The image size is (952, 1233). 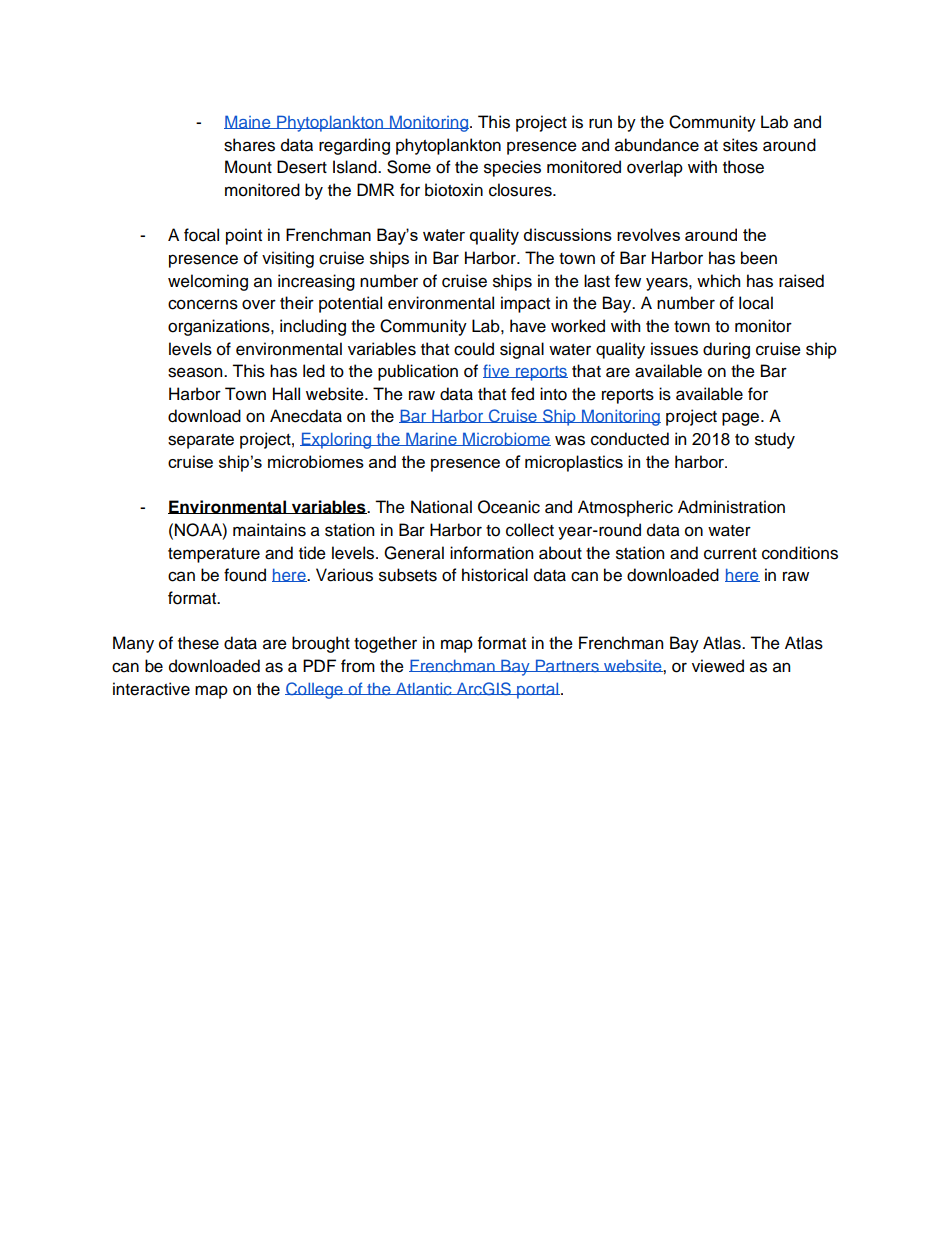 What do you see at coordinates (756, 303) in the screenshot?
I see `local` at bounding box center [756, 303].
